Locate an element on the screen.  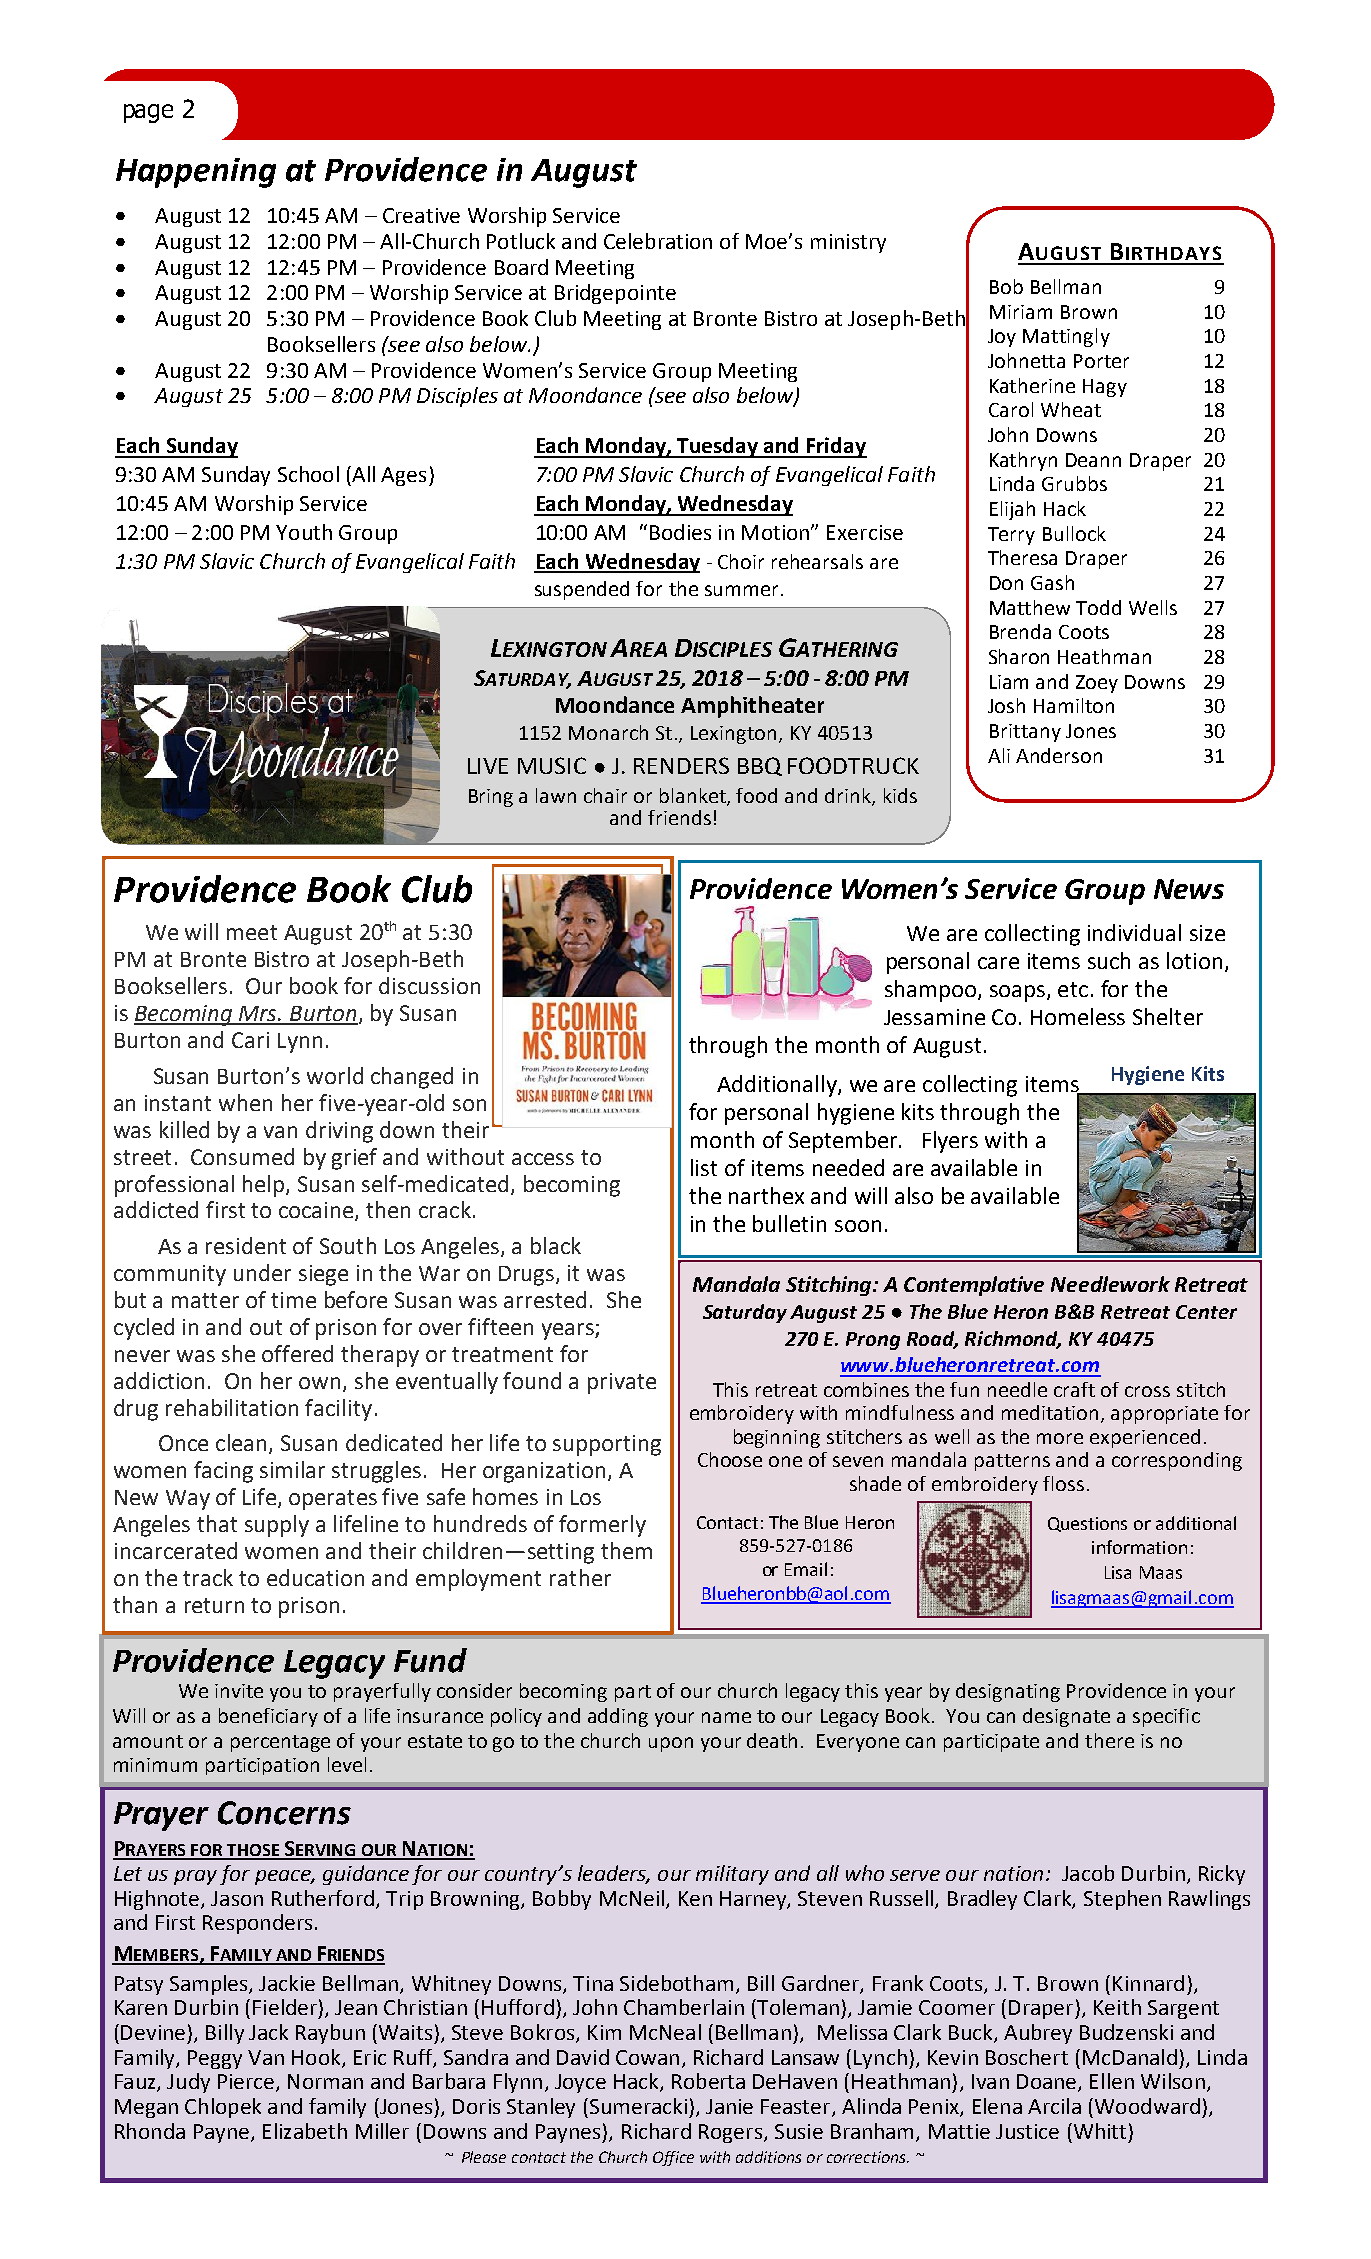
clean is located at coordinates (243, 1444).
